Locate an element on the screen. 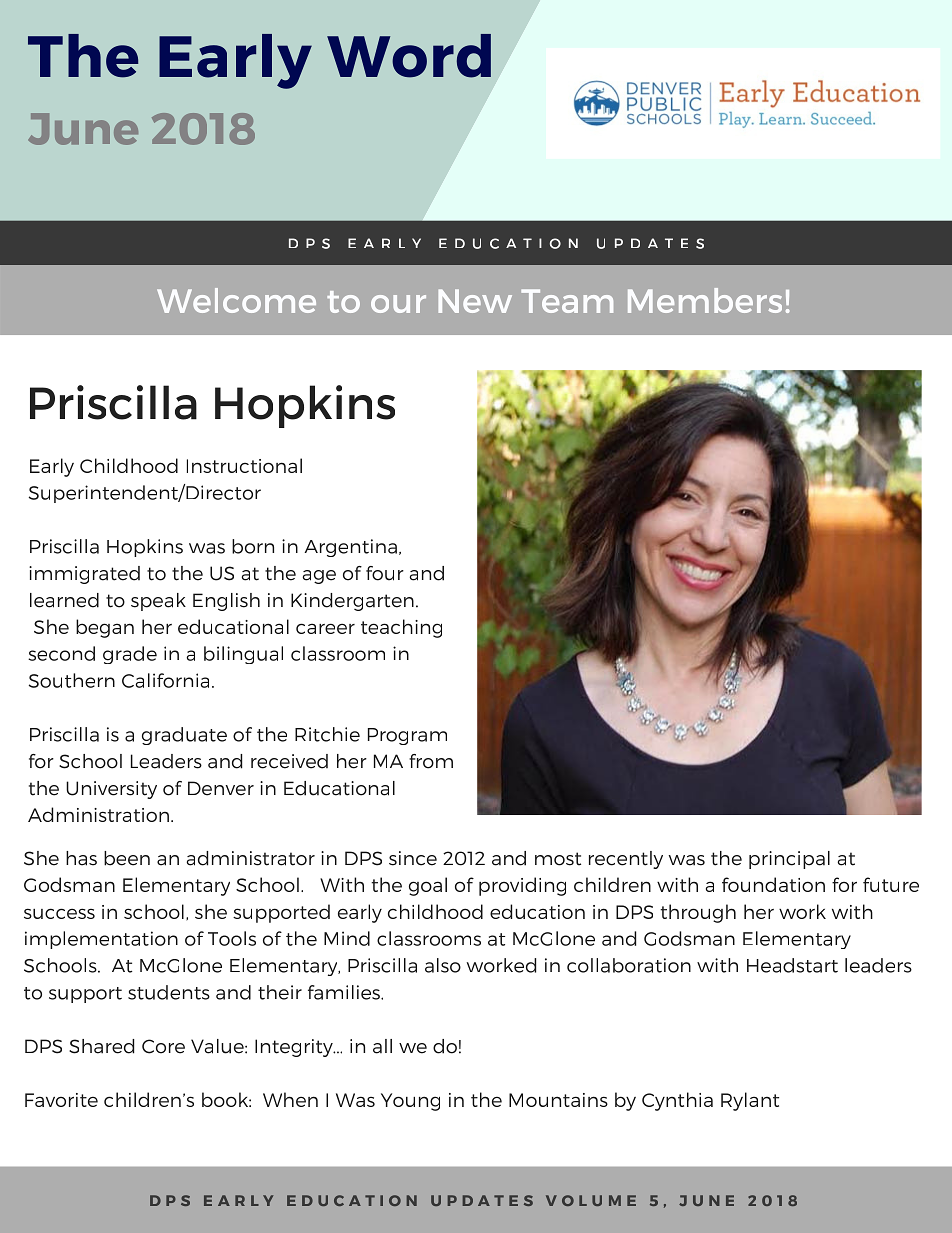  Young is located at coordinates (410, 1102).
